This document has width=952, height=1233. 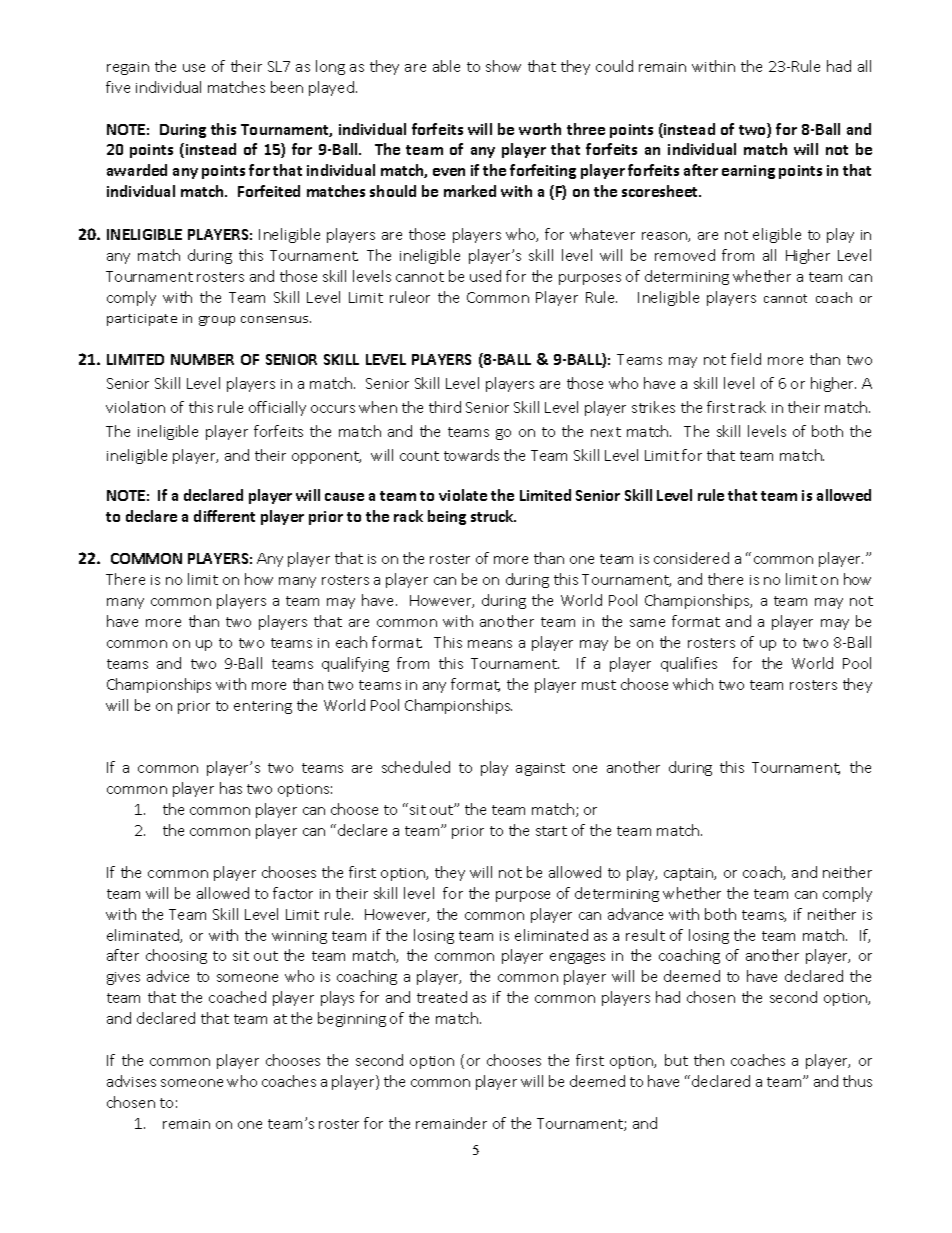 I want to click on then, so click(x=709, y=1060).
